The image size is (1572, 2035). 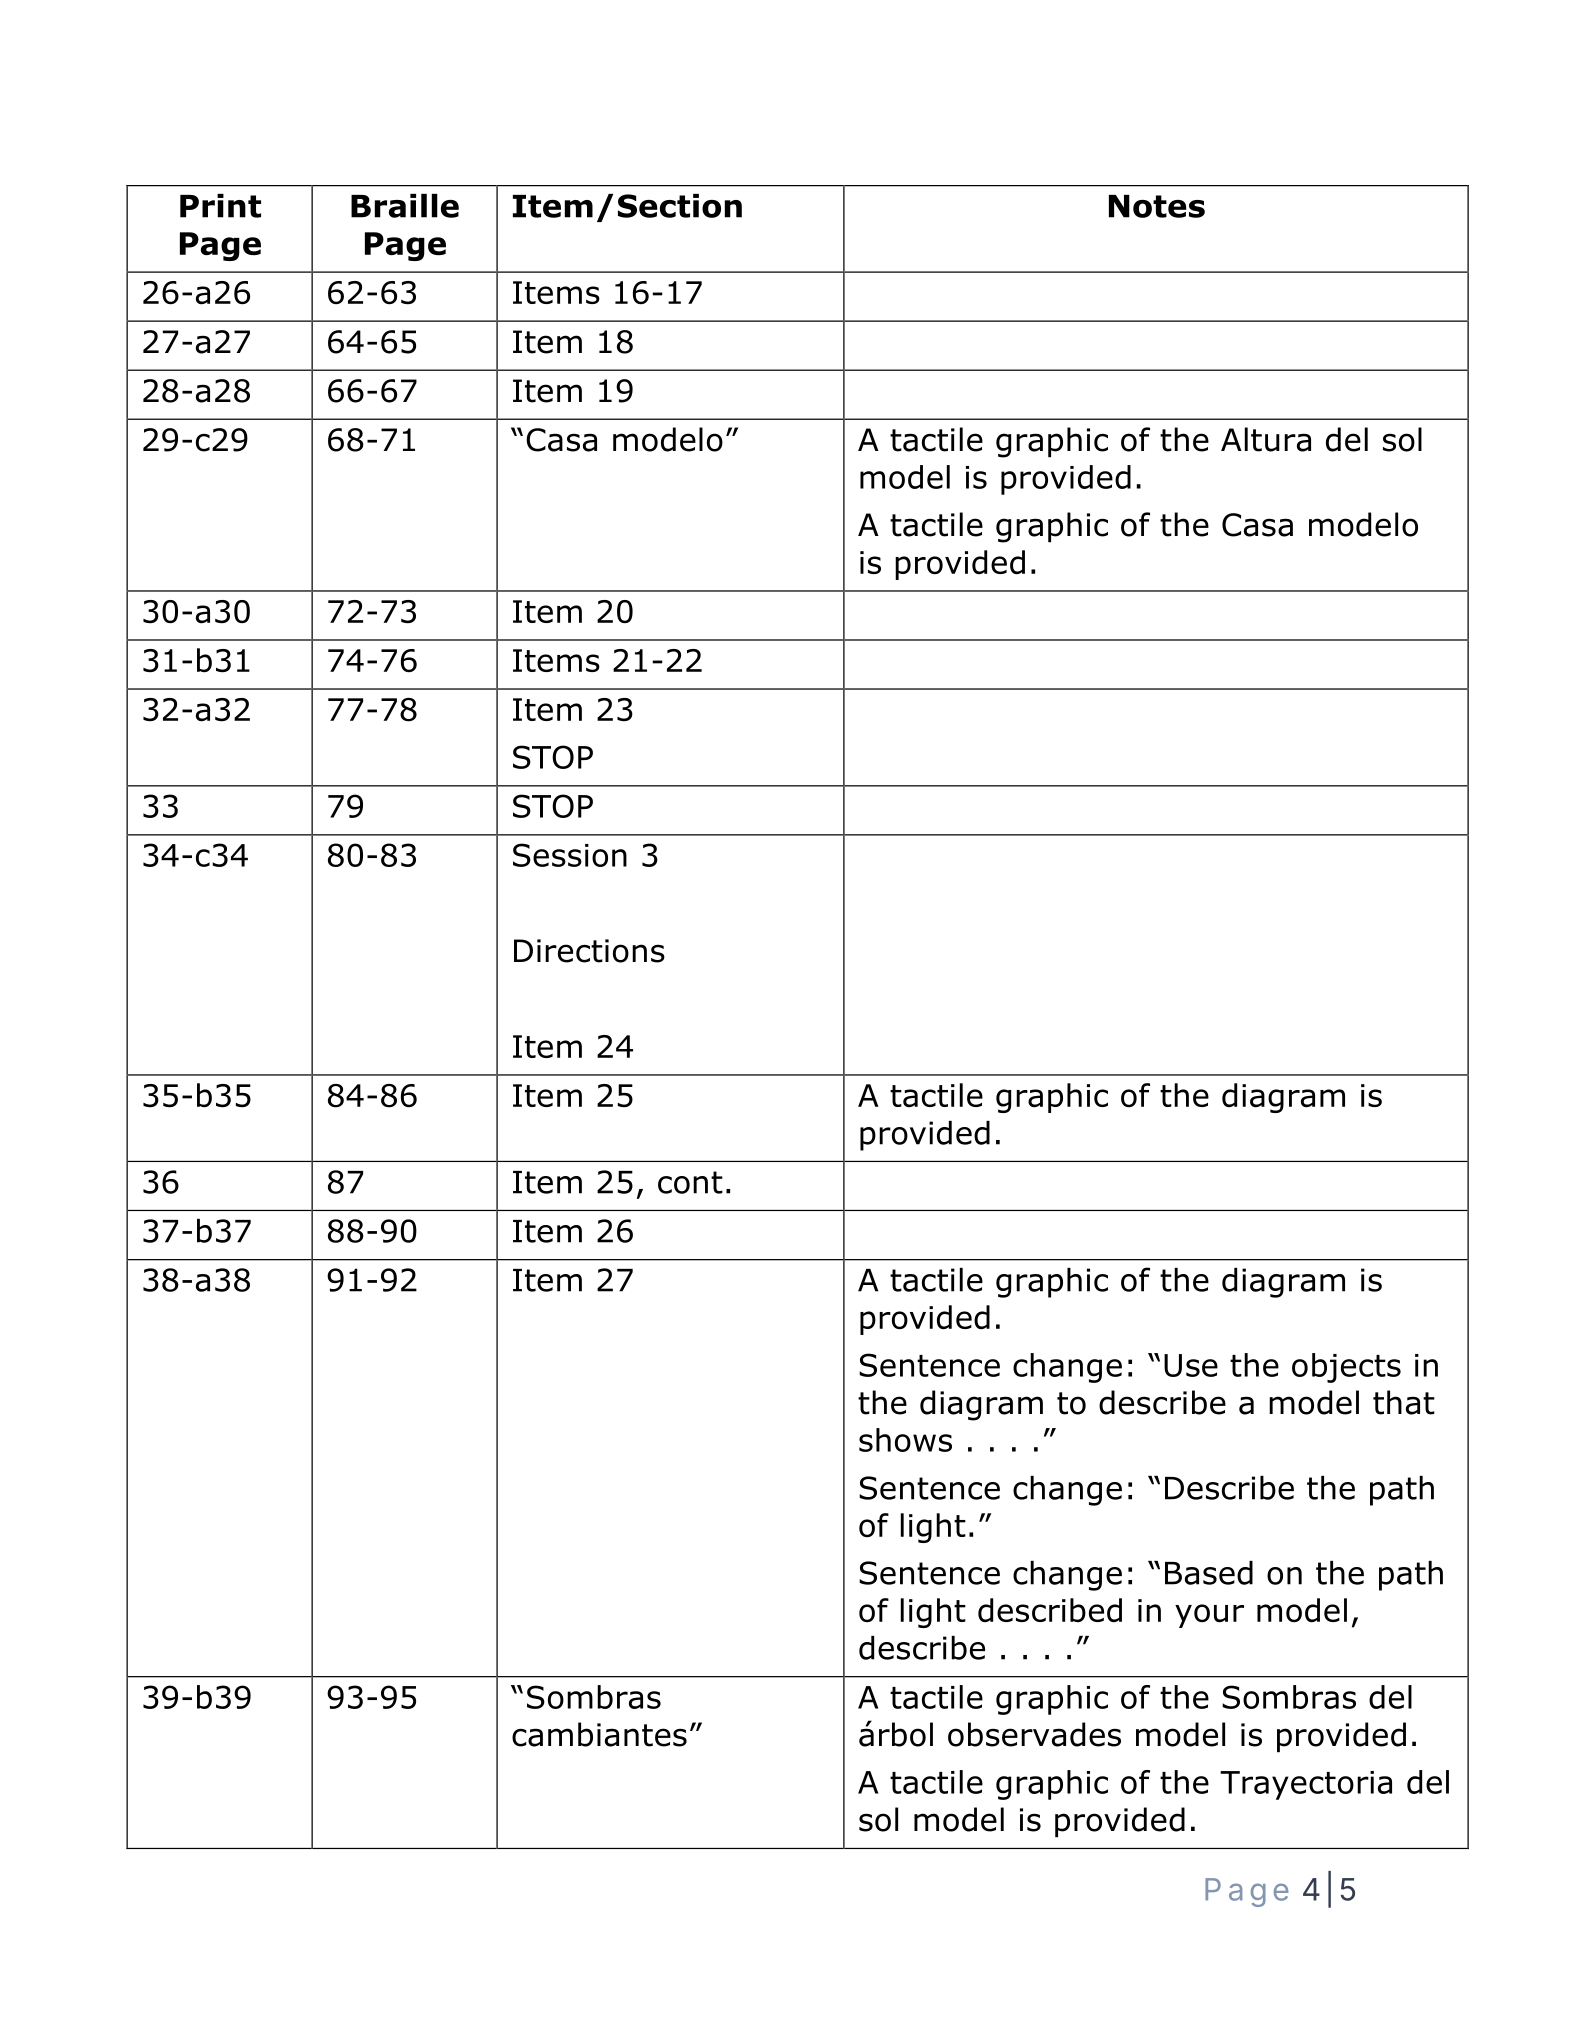 What do you see at coordinates (1209, 1616) in the screenshot?
I see `your` at bounding box center [1209, 1616].
